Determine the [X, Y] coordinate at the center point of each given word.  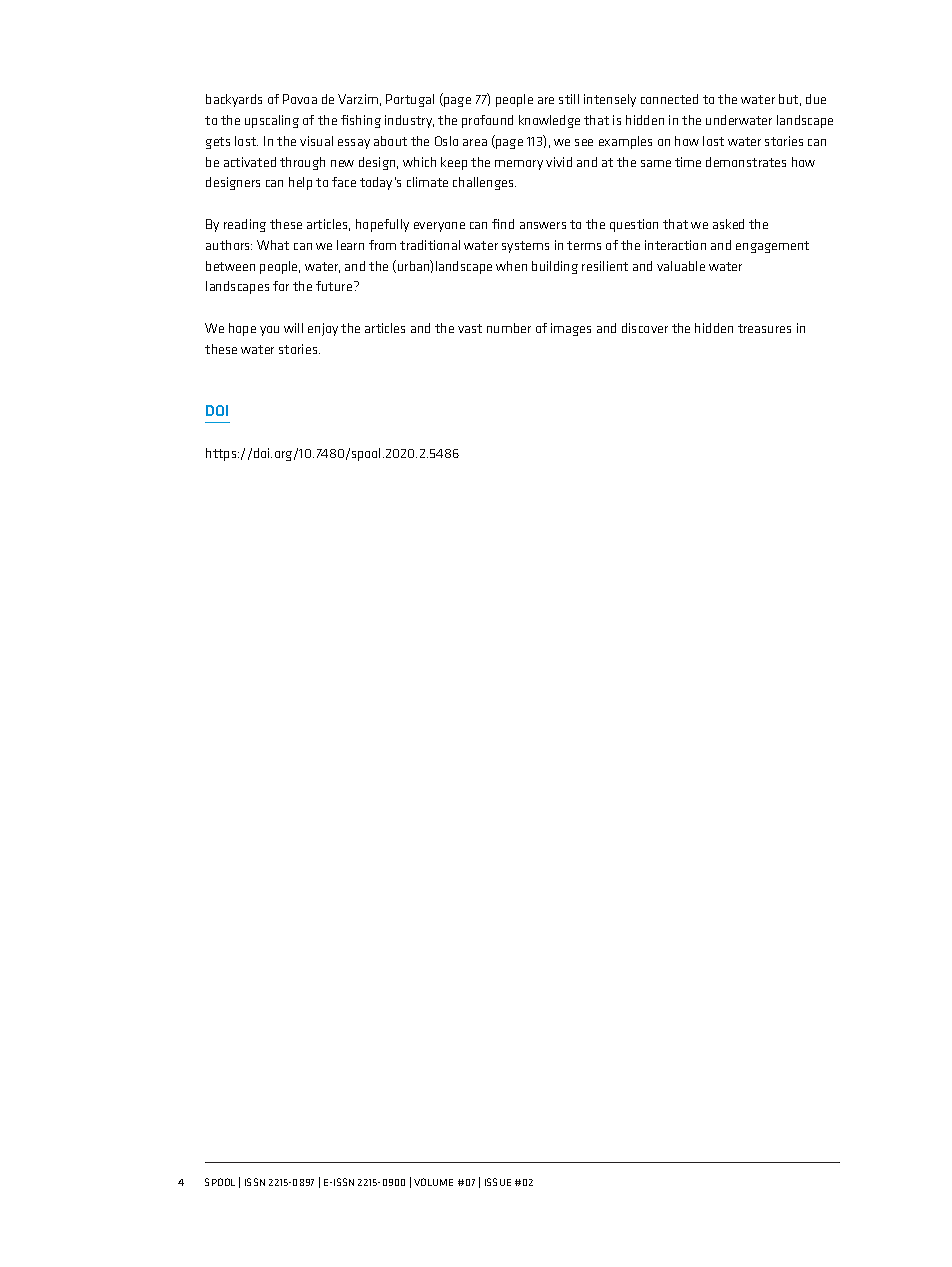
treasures [764, 328]
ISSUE [498, 1182]
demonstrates [746, 162]
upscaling [272, 121]
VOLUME [433, 1182]
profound [487, 121]
